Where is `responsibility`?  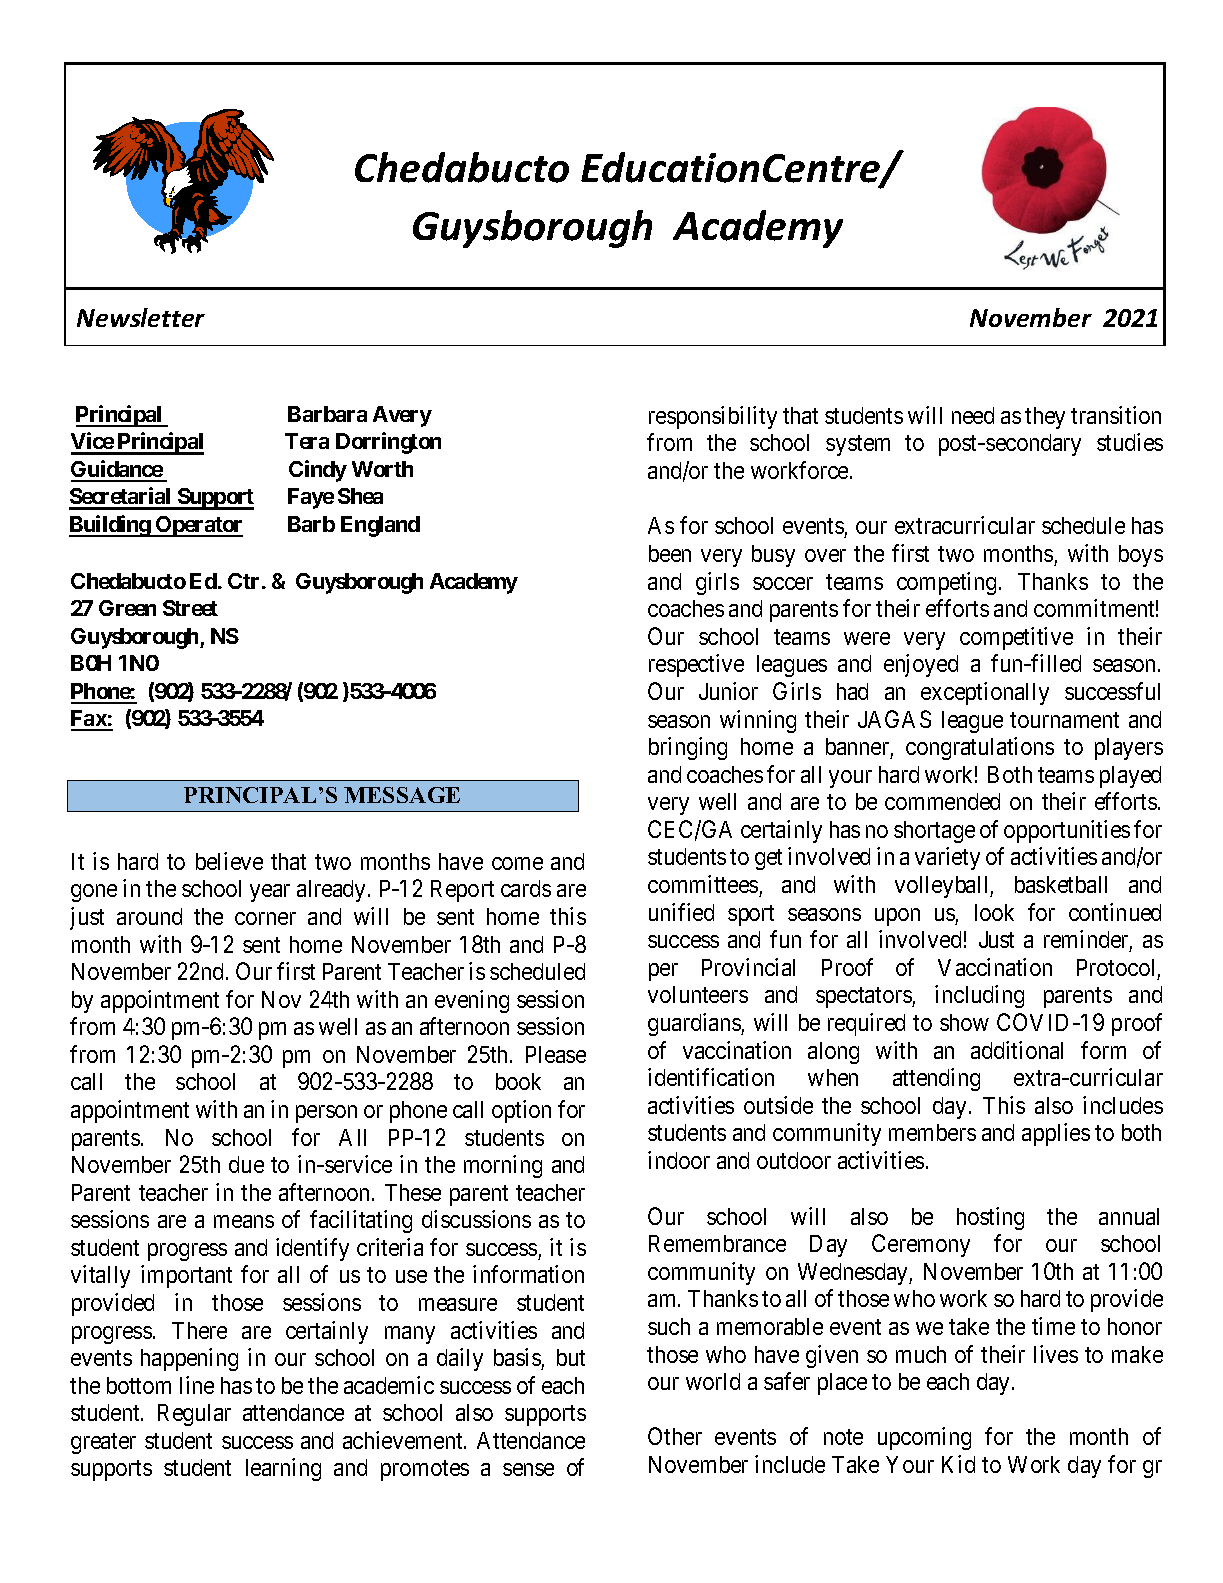 responsibility is located at coordinates (713, 417).
